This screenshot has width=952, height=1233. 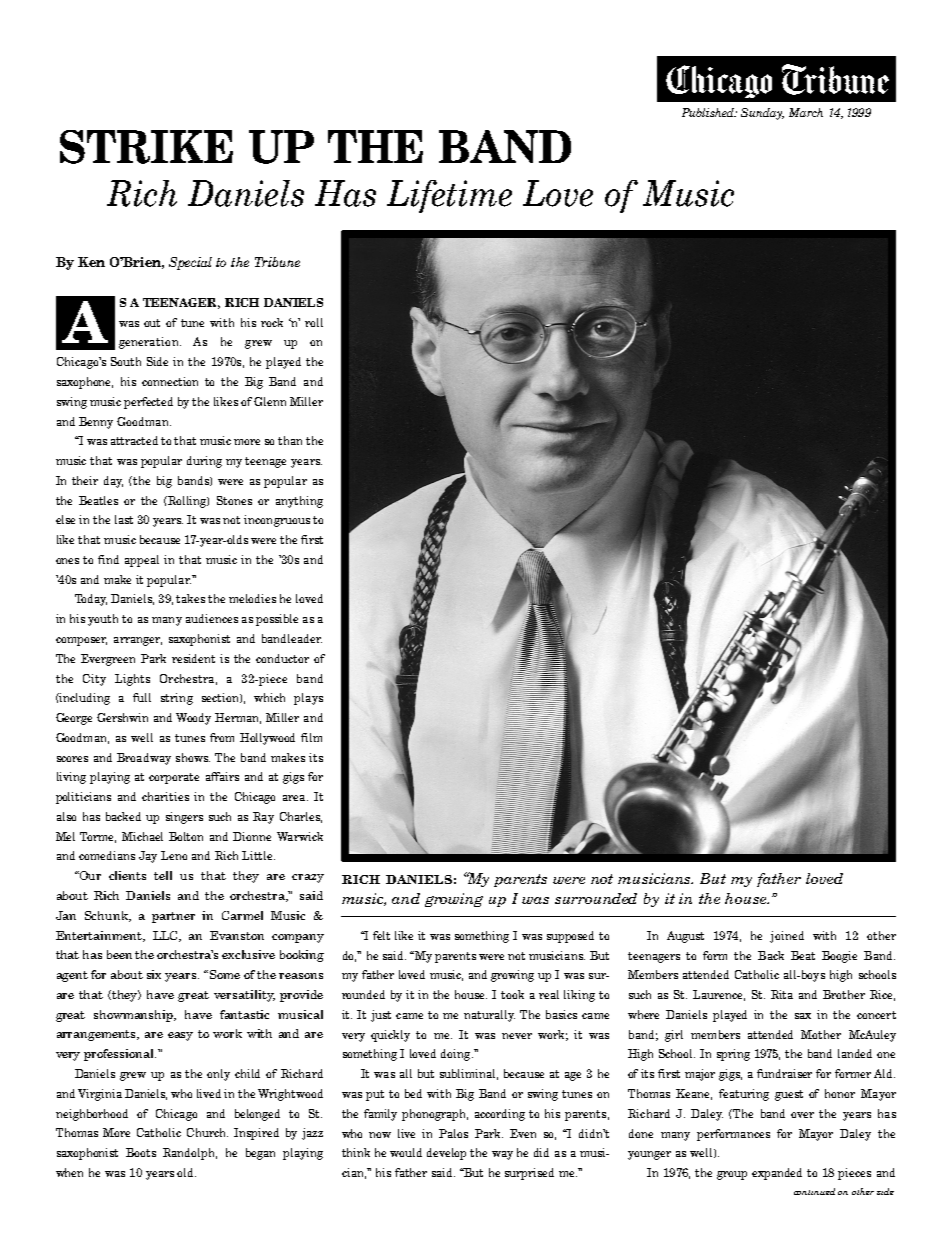 I want to click on joined, so click(x=787, y=937).
